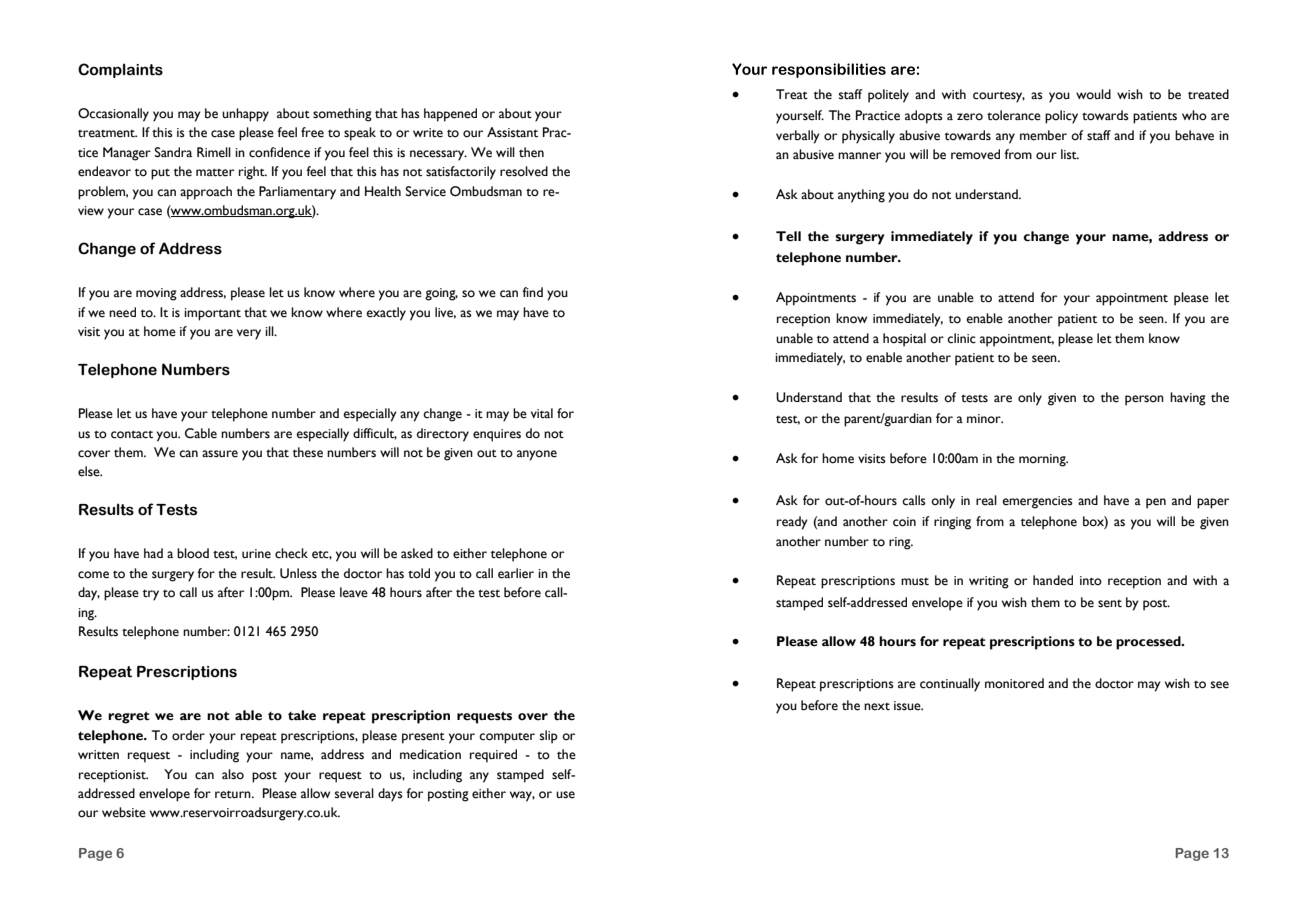 The height and width of the screenshot is (924, 1308). Describe the element at coordinates (1043, 460) in the screenshot. I see `morning` at that location.
